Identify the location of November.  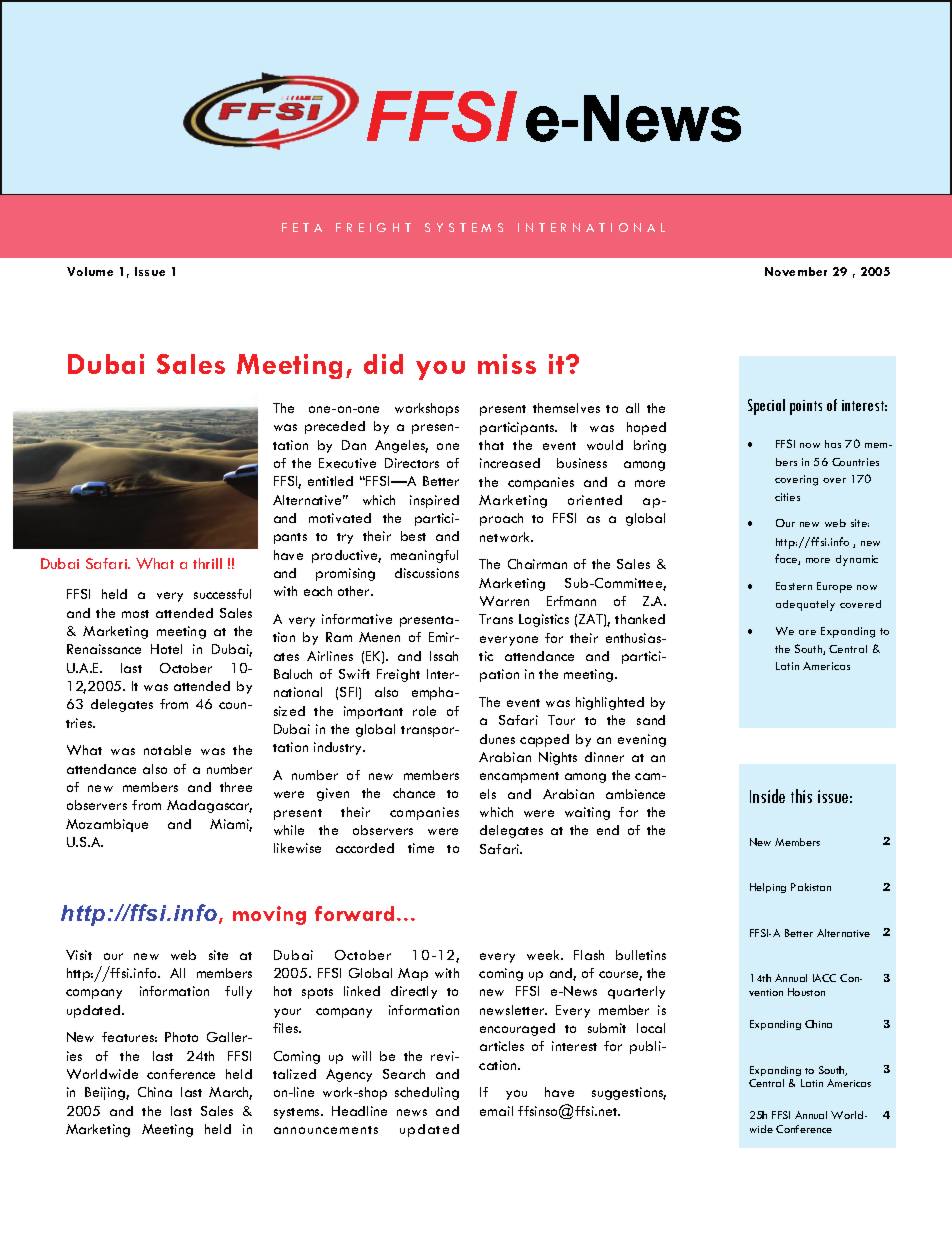
(796, 271).
